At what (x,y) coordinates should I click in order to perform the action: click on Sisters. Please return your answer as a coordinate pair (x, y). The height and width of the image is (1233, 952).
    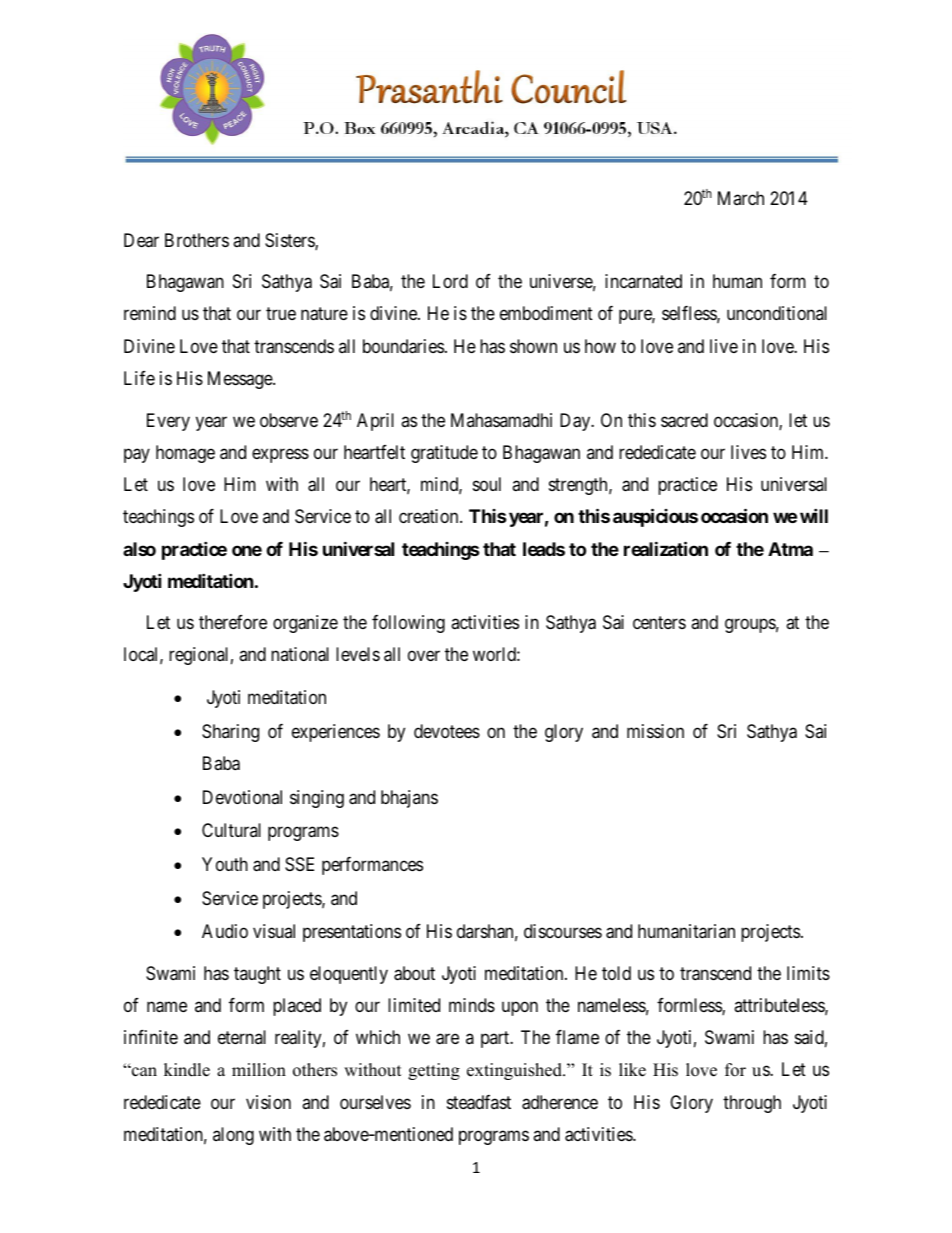
    Looking at the image, I should click on (290, 241).
